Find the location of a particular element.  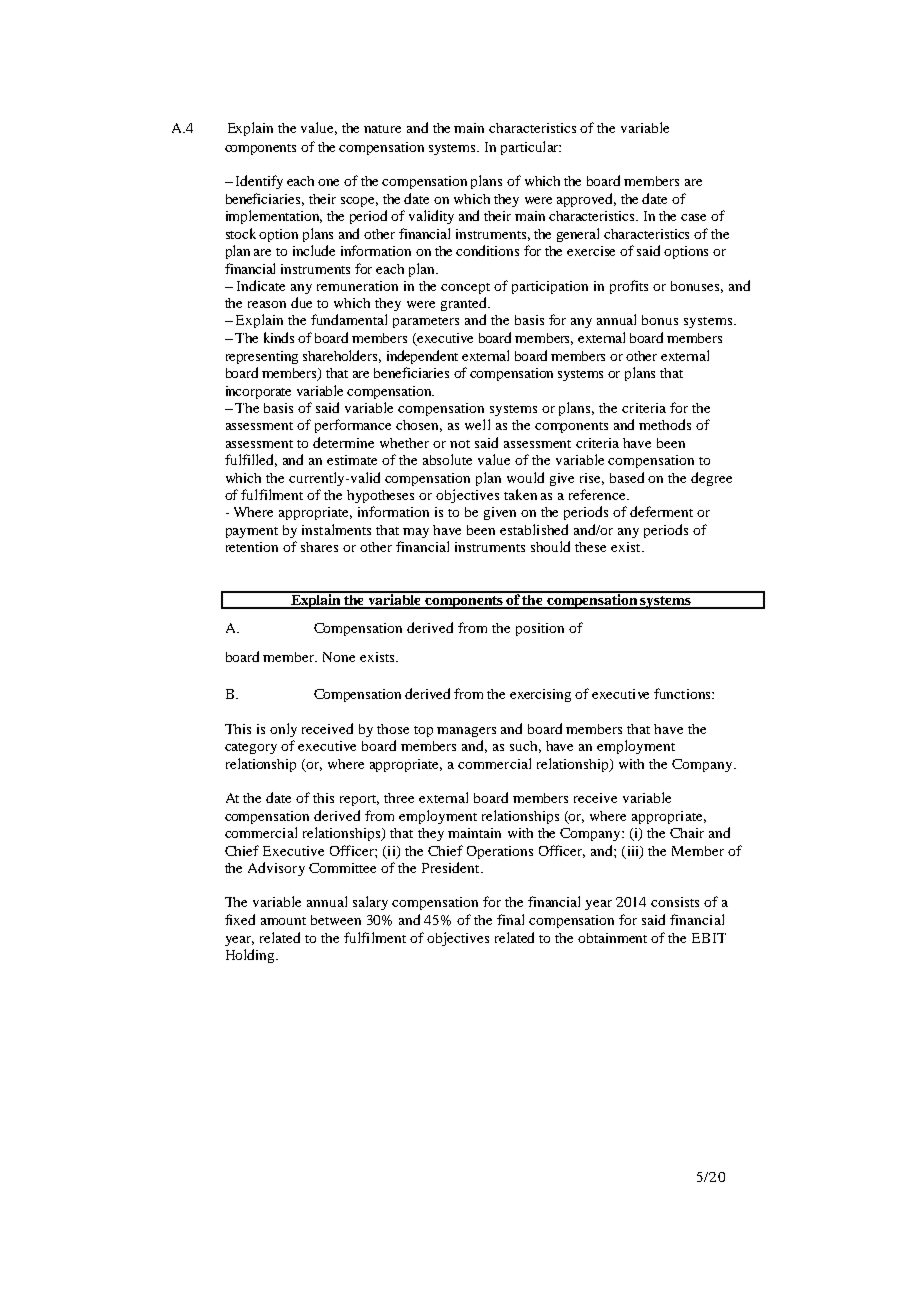

profits is located at coordinates (629, 287).
